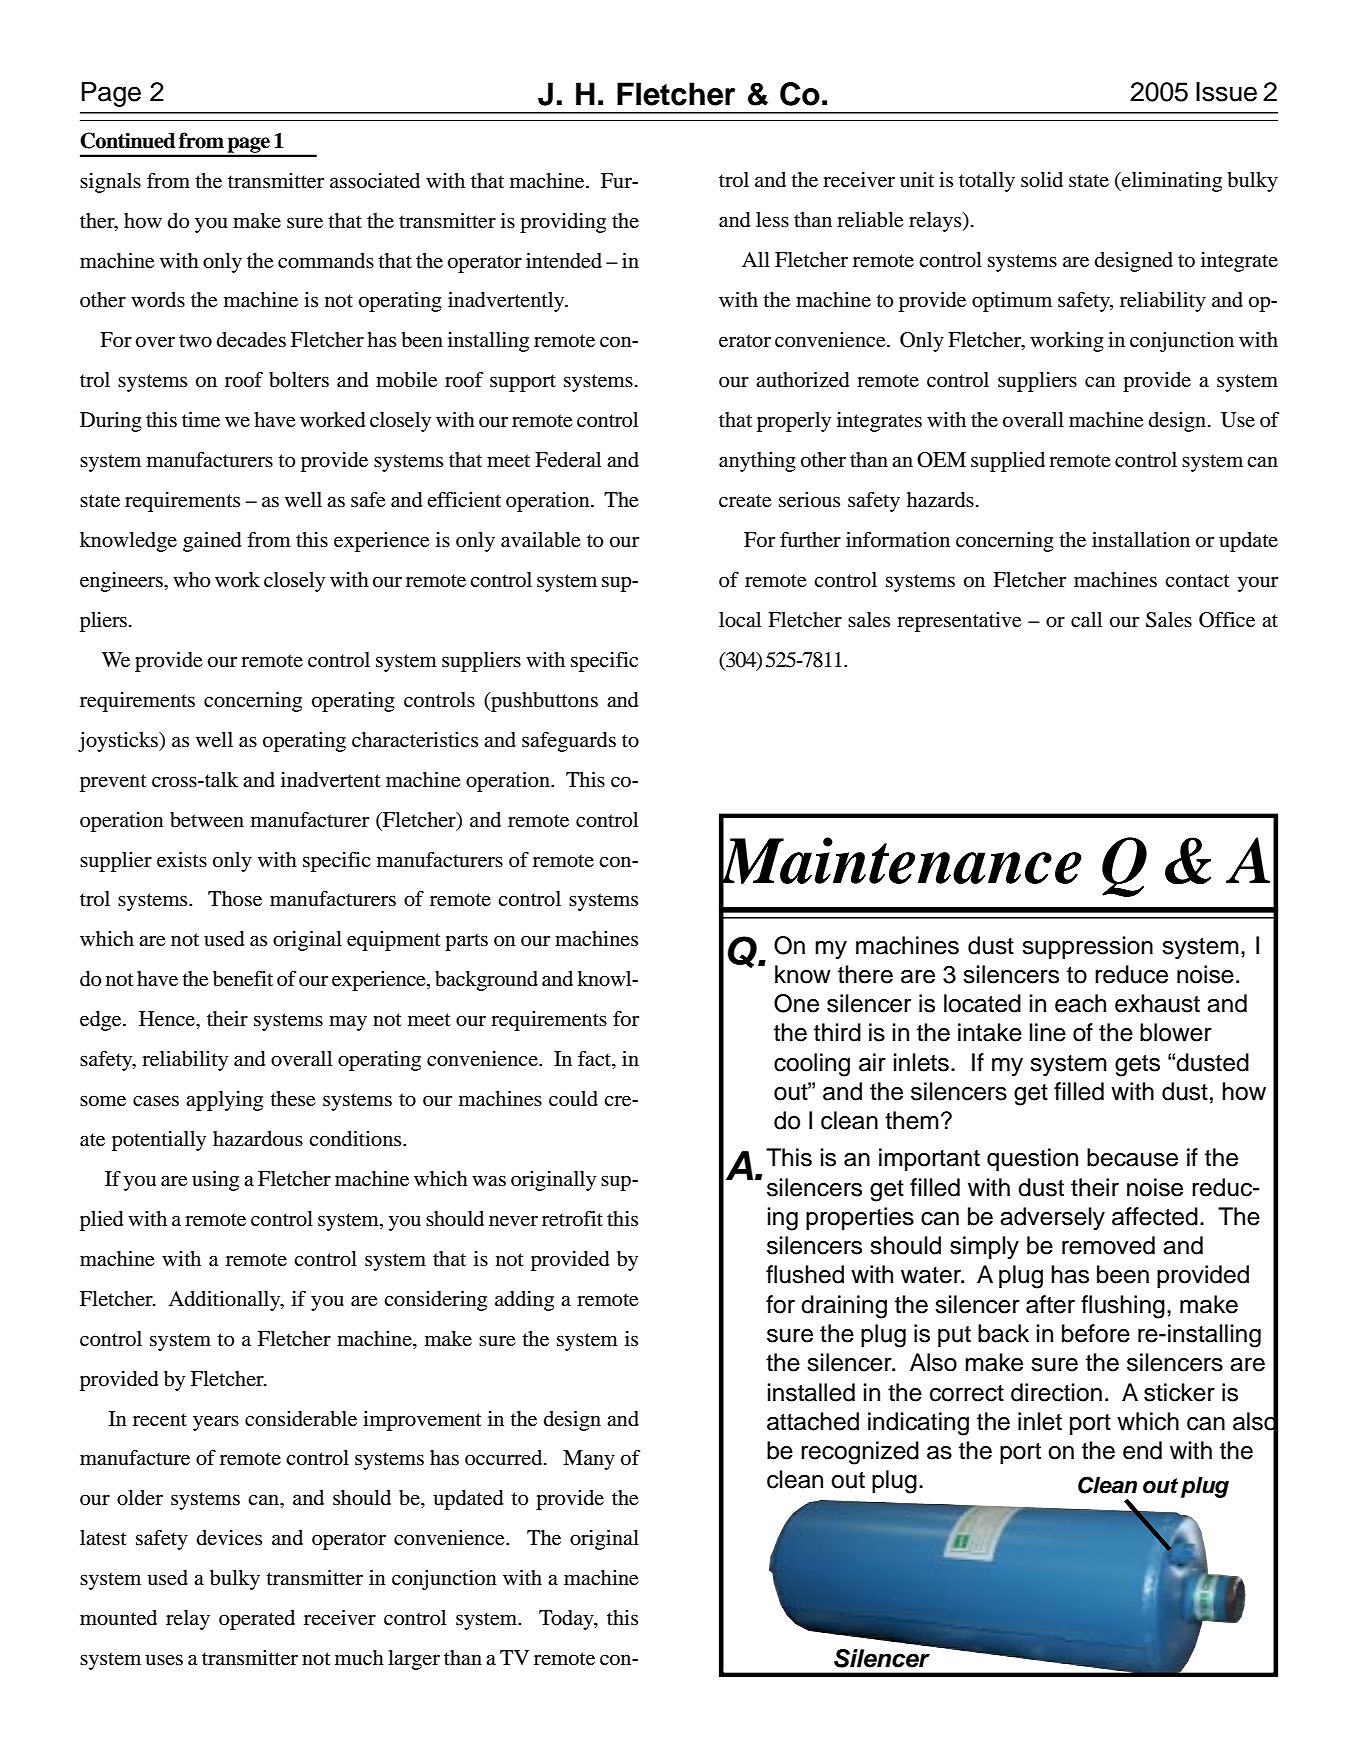  What do you see at coordinates (235, 899) in the image?
I see `Those` at bounding box center [235, 899].
